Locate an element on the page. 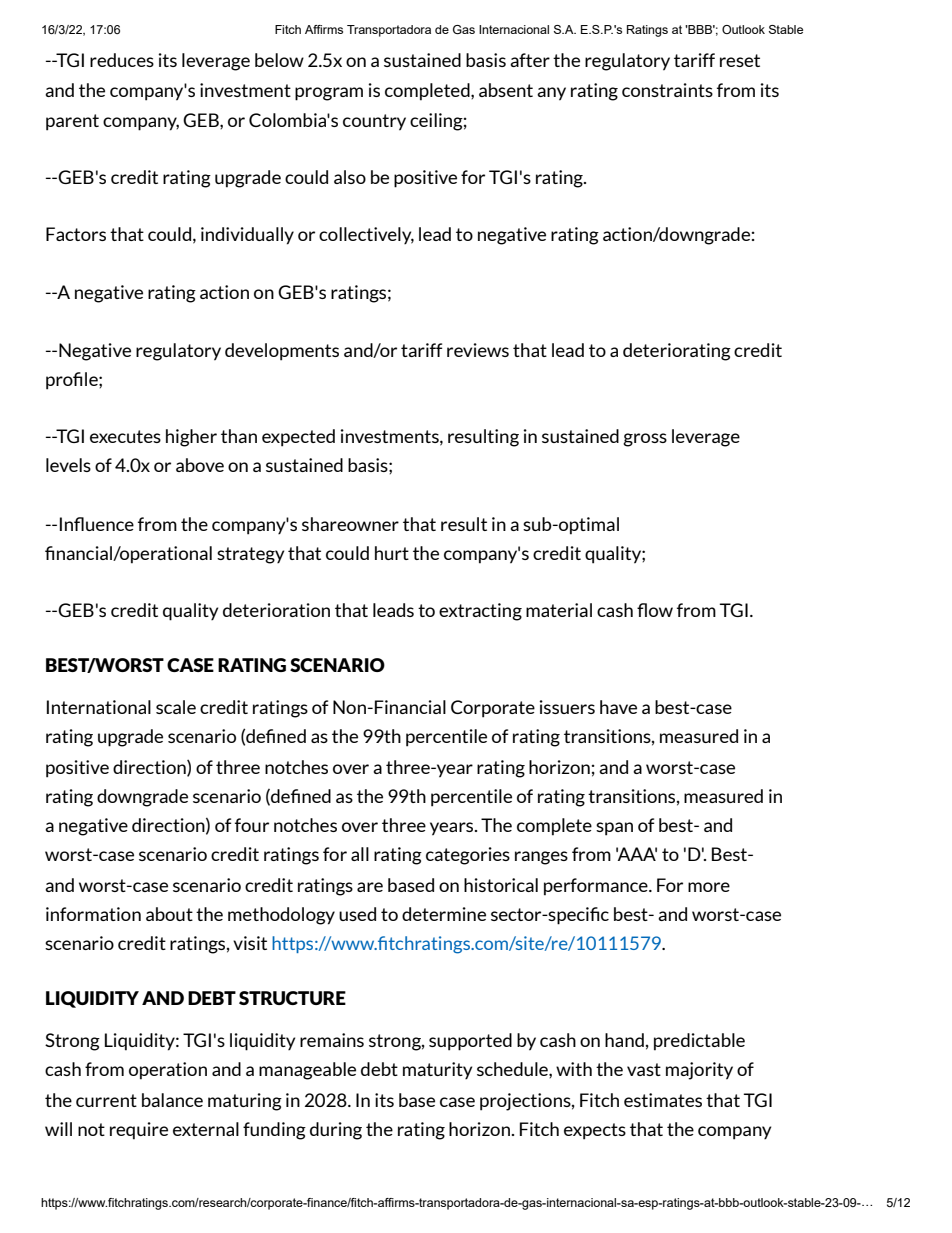 This document has height=1233, width=952. country is located at coordinates (374, 122).
